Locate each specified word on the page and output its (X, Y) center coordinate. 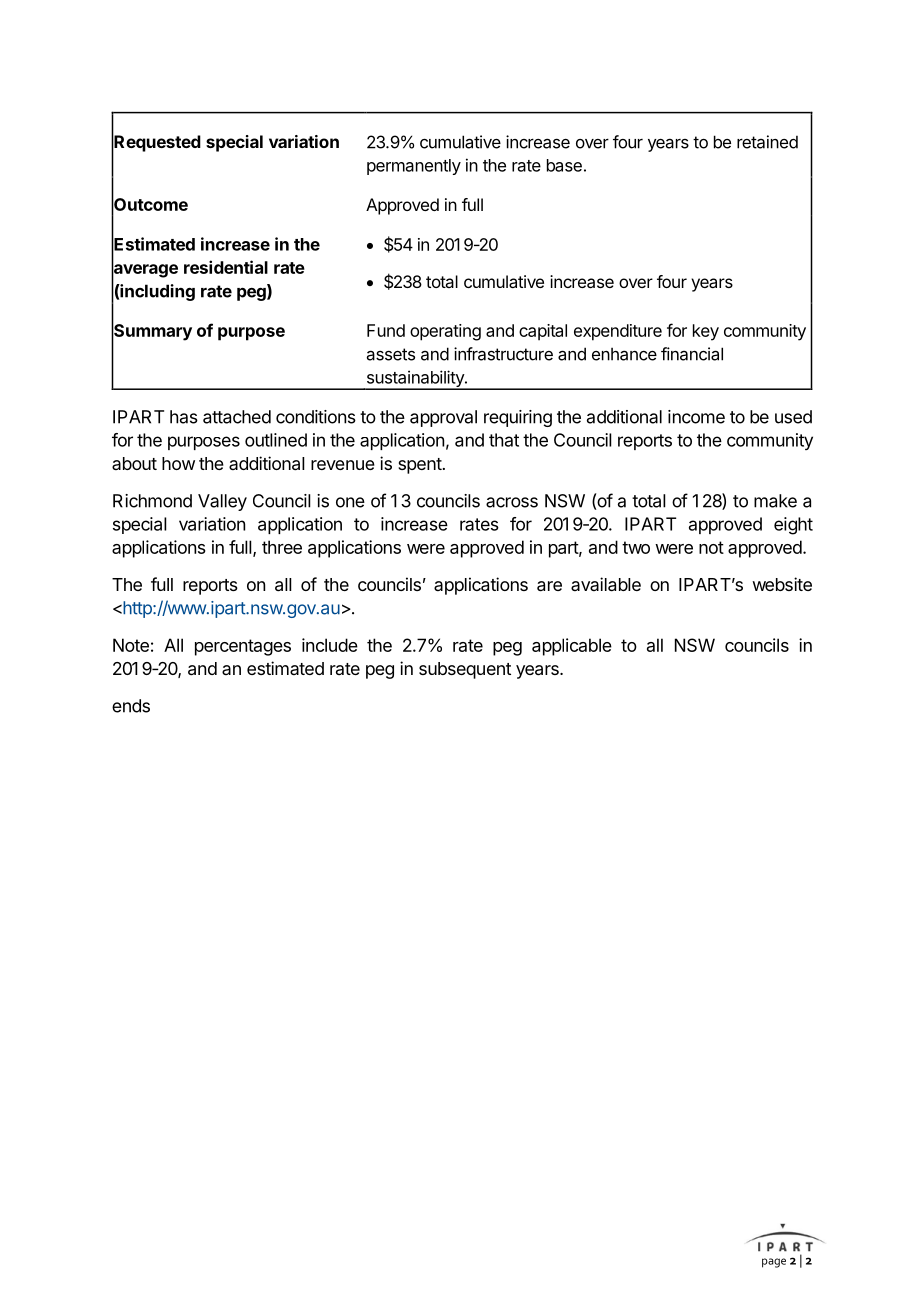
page (774, 1263)
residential (226, 267)
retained (767, 142)
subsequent (465, 670)
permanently (414, 167)
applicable (572, 647)
